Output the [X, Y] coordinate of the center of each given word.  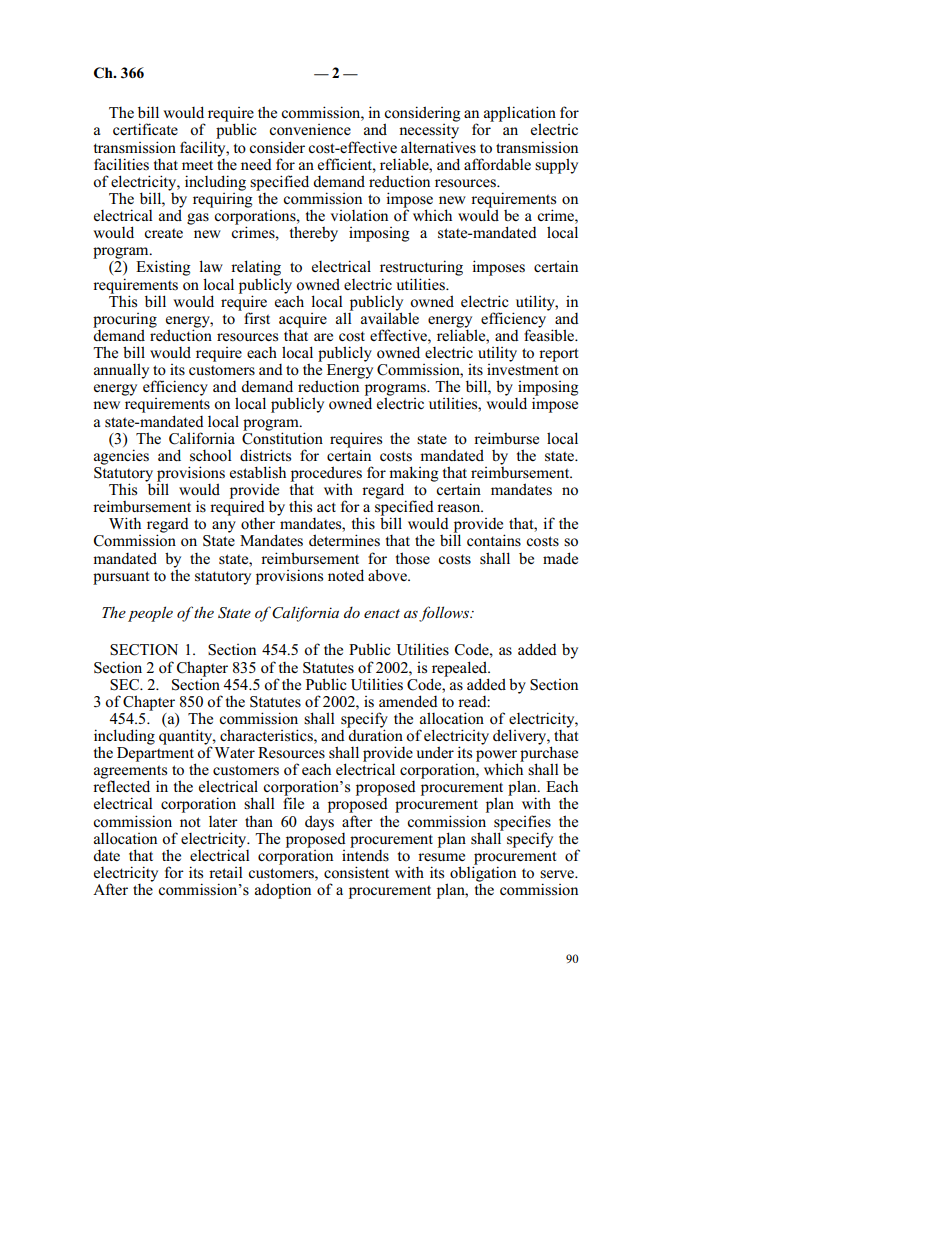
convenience [310, 130]
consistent [356, 872]
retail [226, 872]
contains [494, 540]
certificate [145, 129]
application [520, 115]
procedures [326, 475]
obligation [483, 873]
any [224, 527]
